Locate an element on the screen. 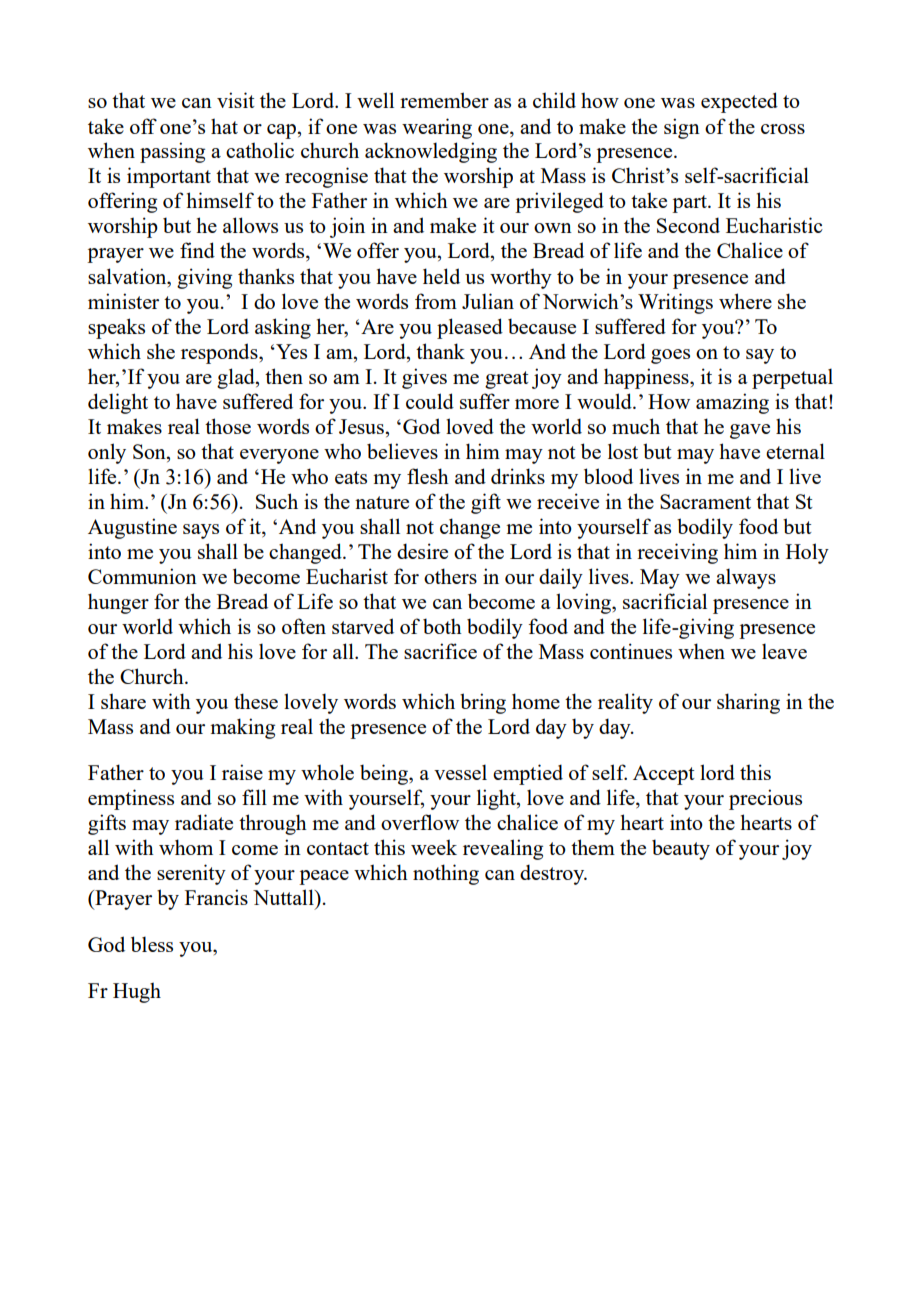 The width and height of the screenshot is (924, 1308). wearing is located at coordinates (437, 128).
